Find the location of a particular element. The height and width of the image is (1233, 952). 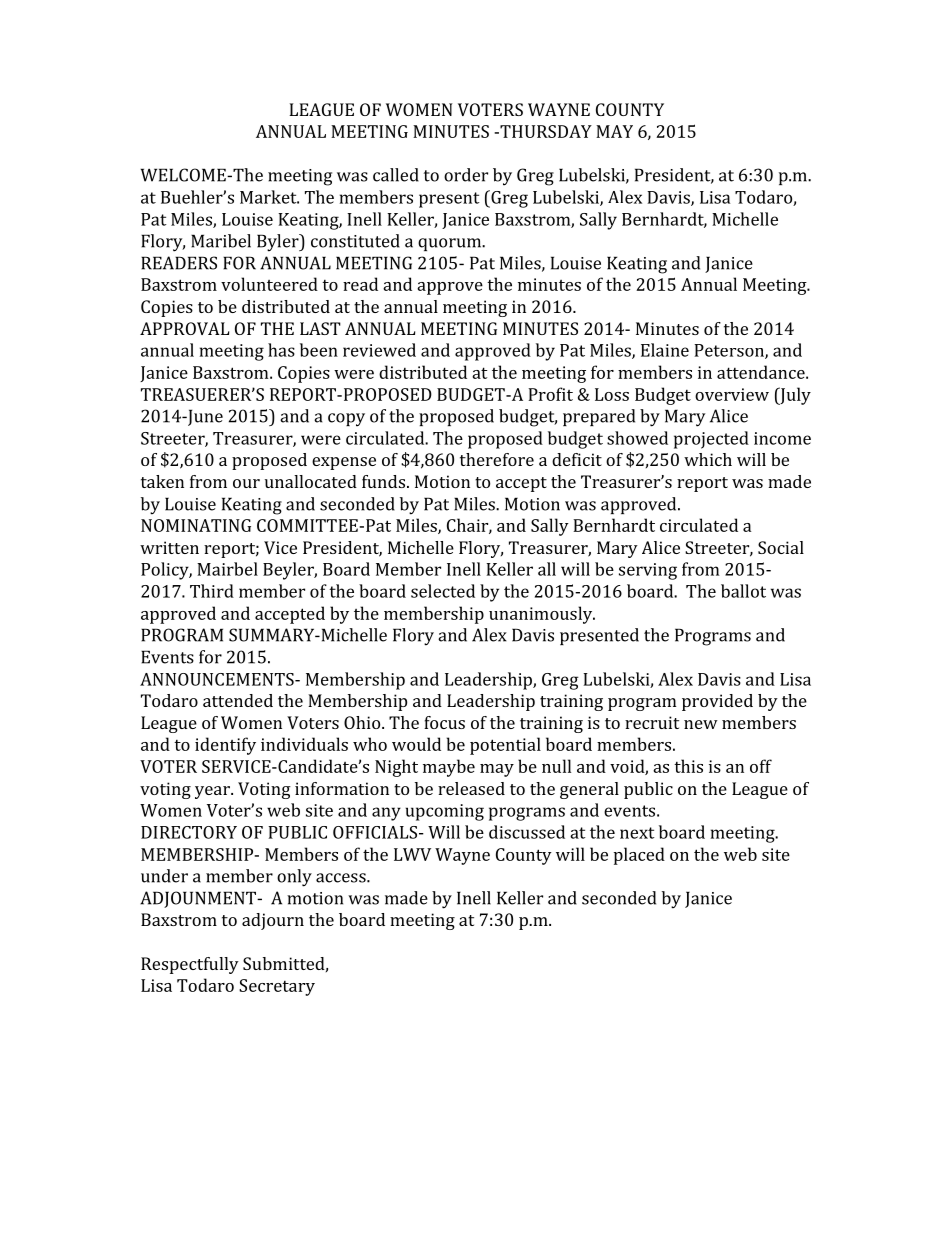

provided is located at coordinates (717, 702).
